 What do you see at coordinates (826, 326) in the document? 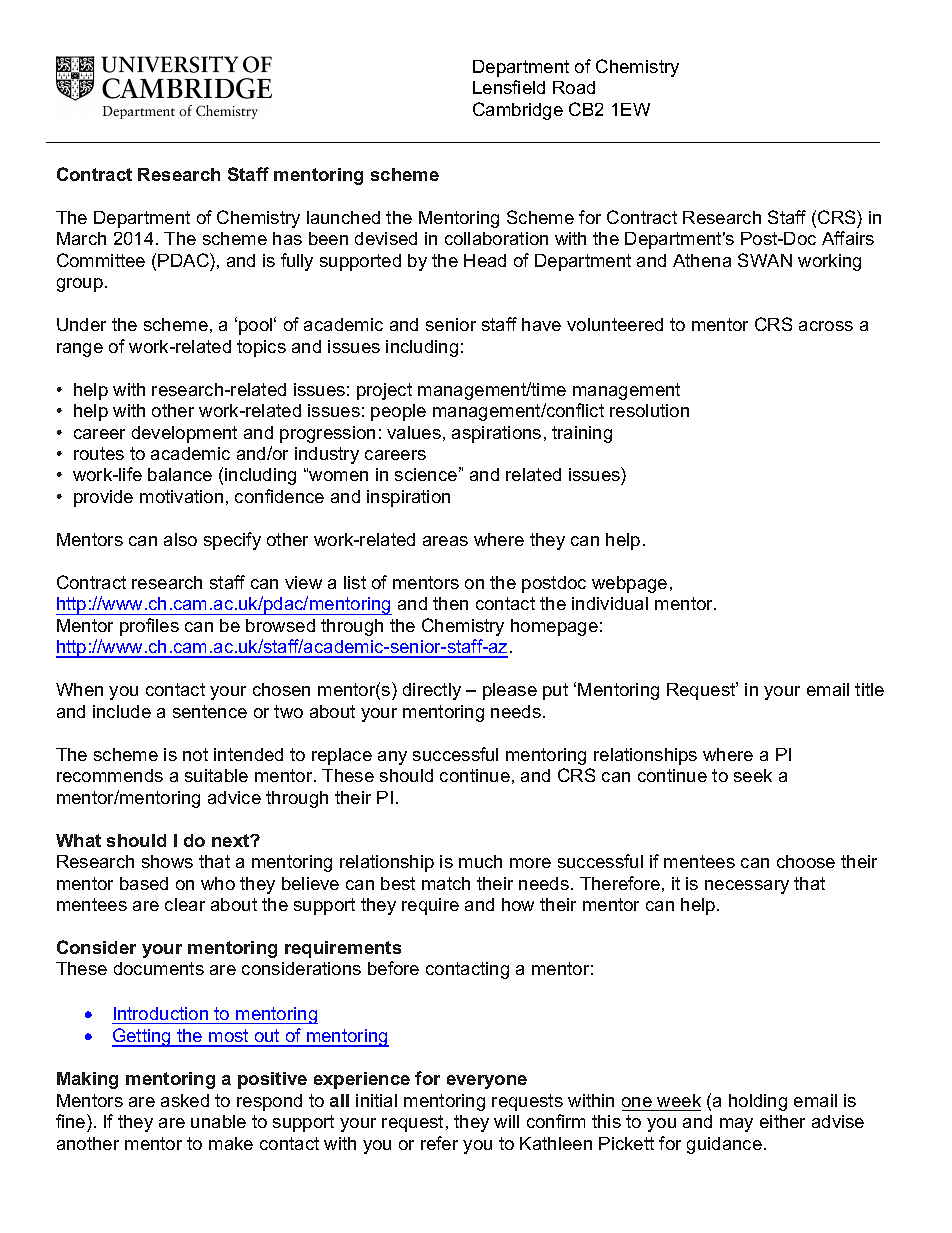
I see `across` at bounding box center [826, 326].
